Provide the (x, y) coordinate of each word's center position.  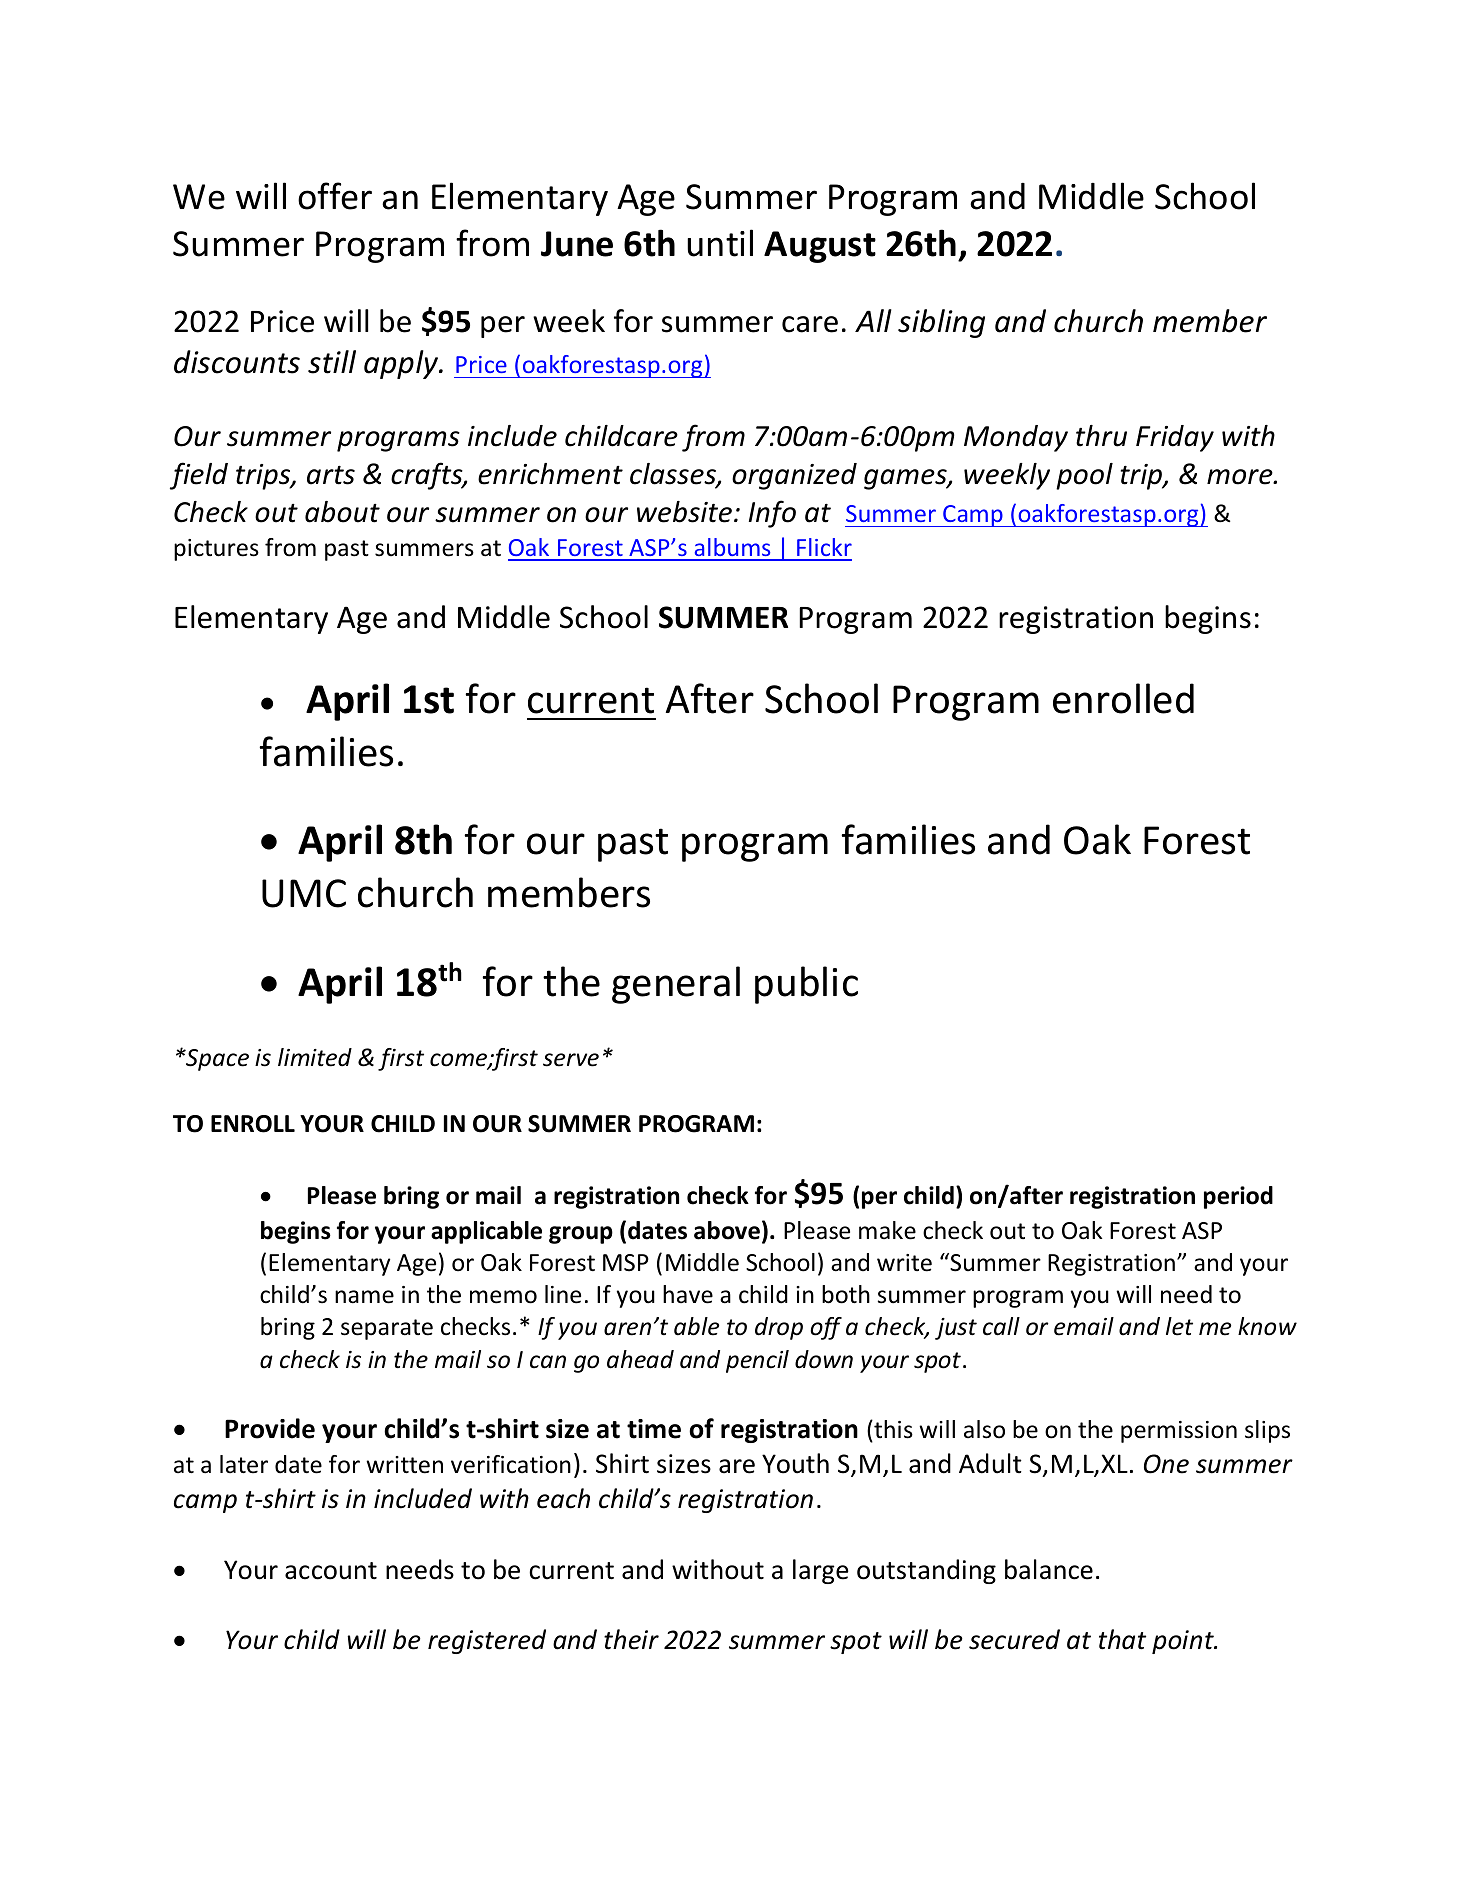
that (1122, 1639)
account (331, 1571)
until (720, 243)
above (727, 1230)
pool (1084, 476)
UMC (304, 893)
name (364, 1297)
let (1179, 1326)
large (821, 1571)
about (342, 512)
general (676, 985)
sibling (941, 323)
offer (335, 196)
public (806, 985)
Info (772, 514)
